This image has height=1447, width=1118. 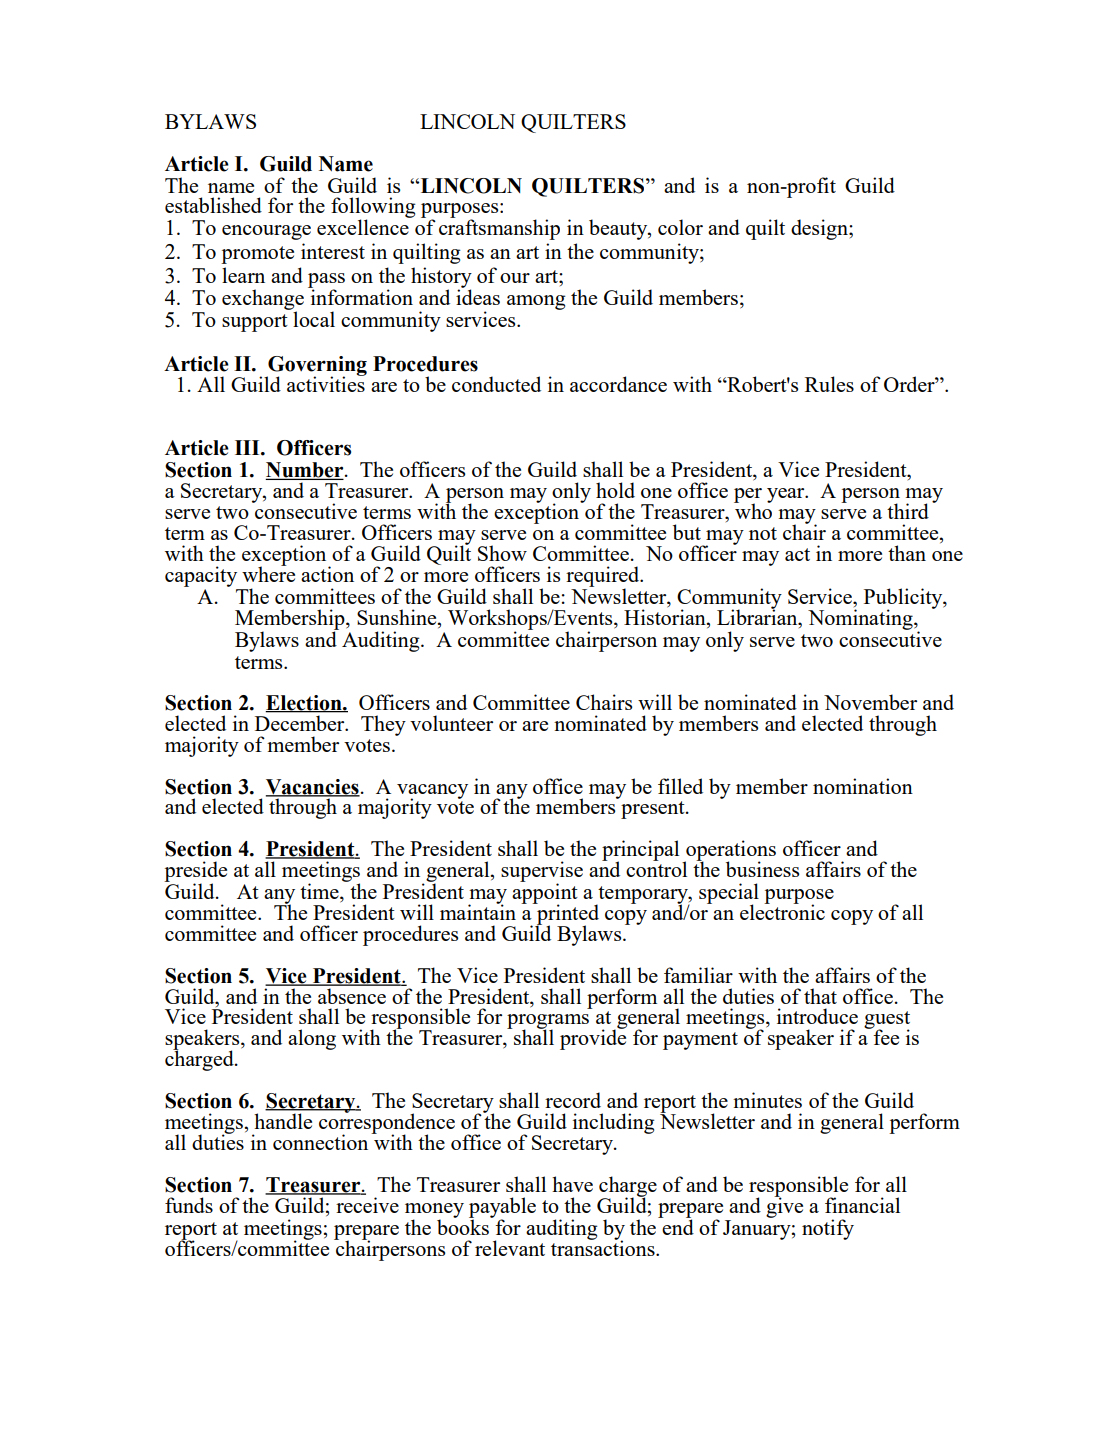 I want to click on Vacancies, so click(x=313, y=788).
